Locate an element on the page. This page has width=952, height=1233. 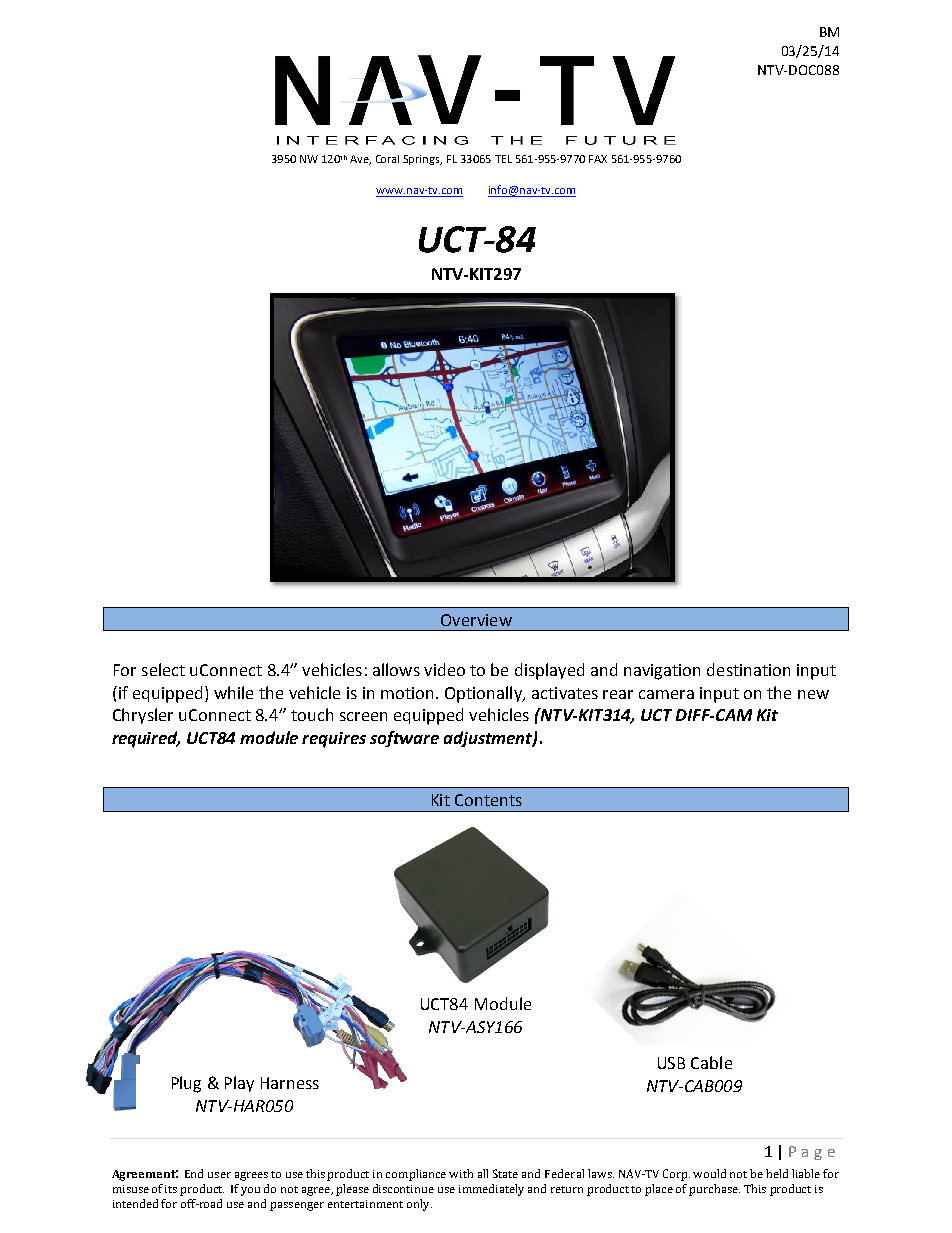
user is located at coordinates (219, 1175).
